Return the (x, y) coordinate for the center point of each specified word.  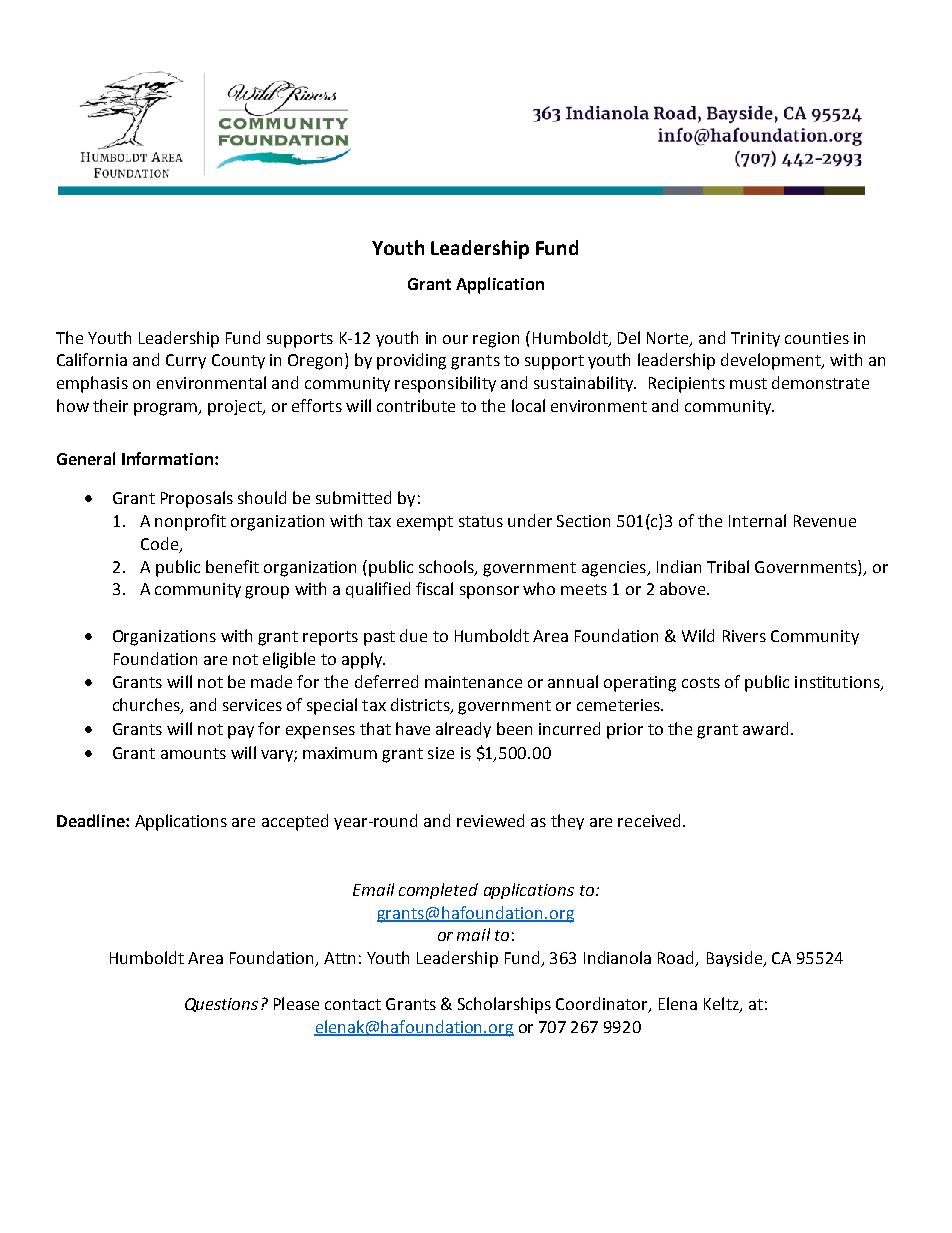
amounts (193, 753)
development (772, 361)
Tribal (728, 566)
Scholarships (504, 1005)
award (765, 728)
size (441, 753)
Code (161, 544)
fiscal (434, 588)
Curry (186, 361)
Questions (221, 1005)
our (455, 339)
